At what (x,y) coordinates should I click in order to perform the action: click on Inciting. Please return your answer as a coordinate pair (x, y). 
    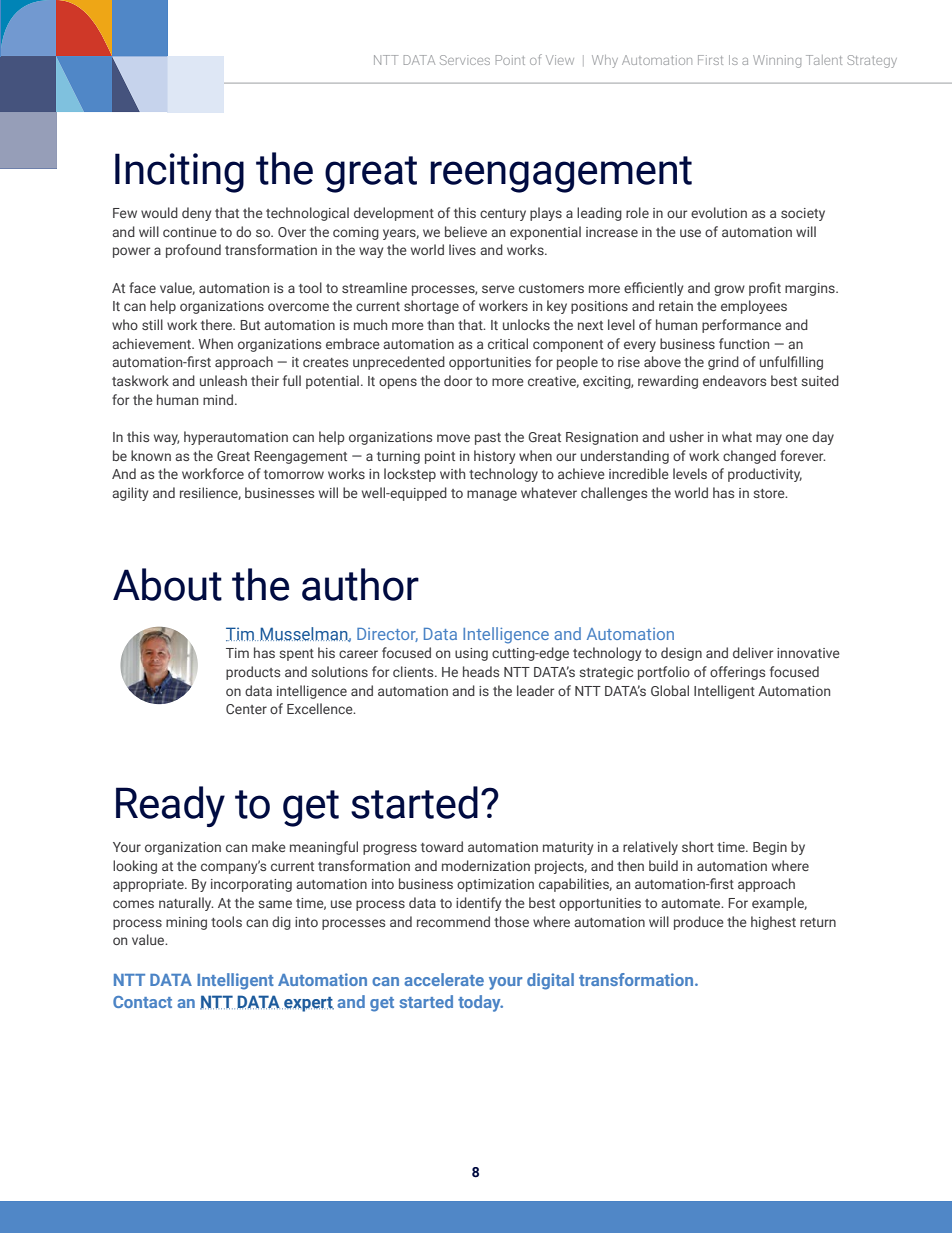
    Looking at the image, I should click on (179, 173).
